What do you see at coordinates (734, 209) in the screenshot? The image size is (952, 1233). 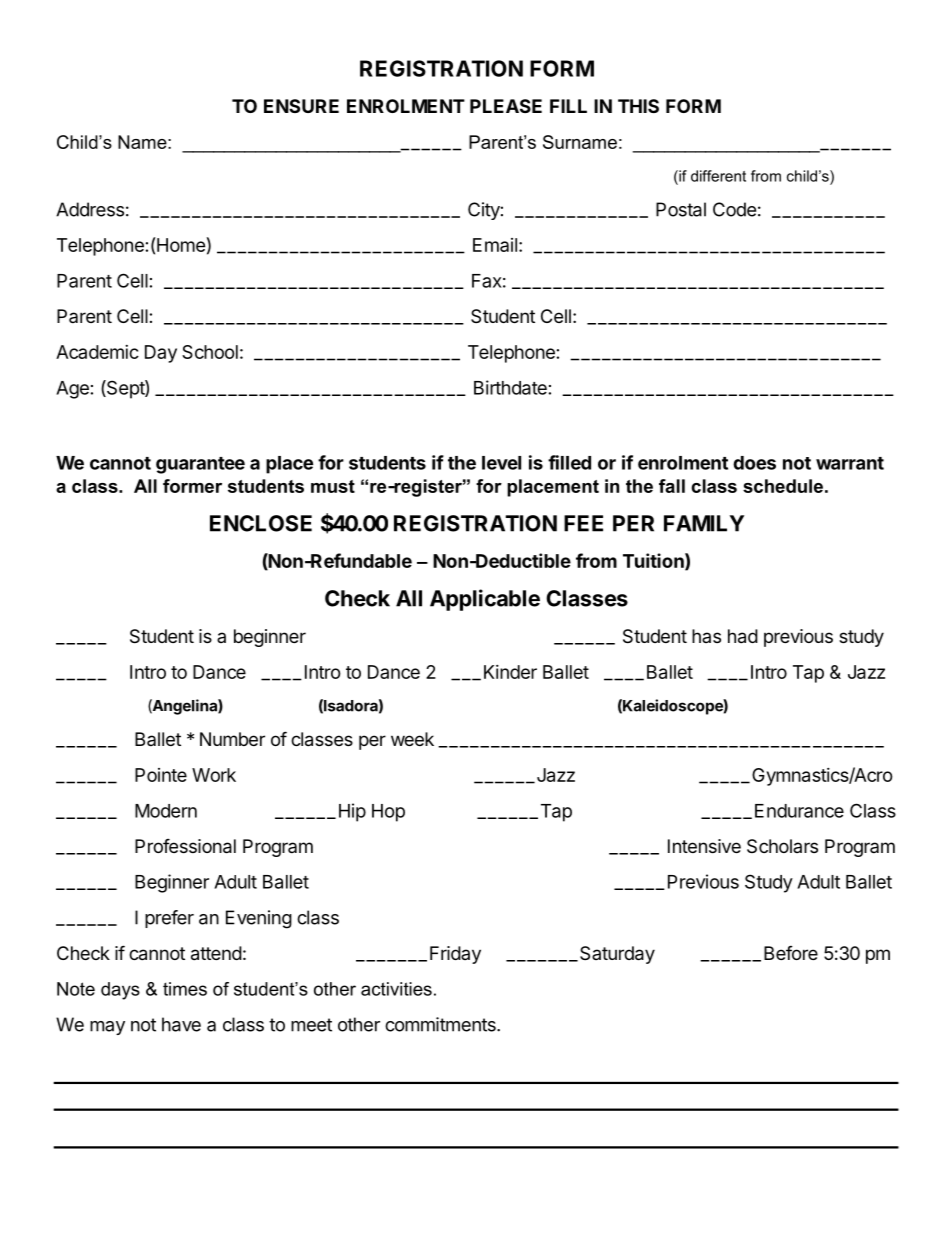 I see `Code` at bounding box center [734, 209].
